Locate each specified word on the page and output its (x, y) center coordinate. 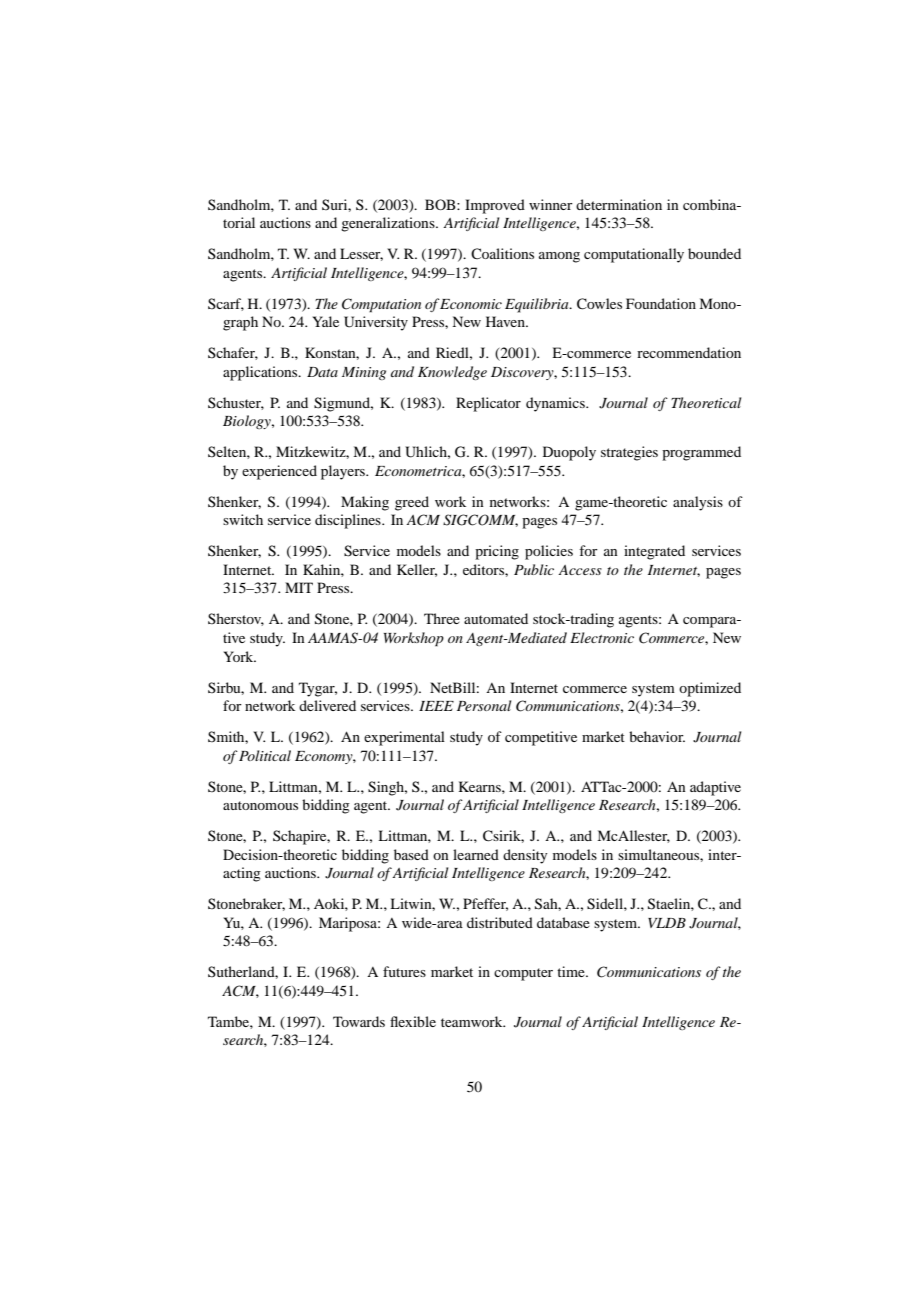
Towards (359, 1021)
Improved (495, 206)
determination (619, 204)
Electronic (602, 637)
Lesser (361, 254)
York (240, 656)
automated (496, 618)
